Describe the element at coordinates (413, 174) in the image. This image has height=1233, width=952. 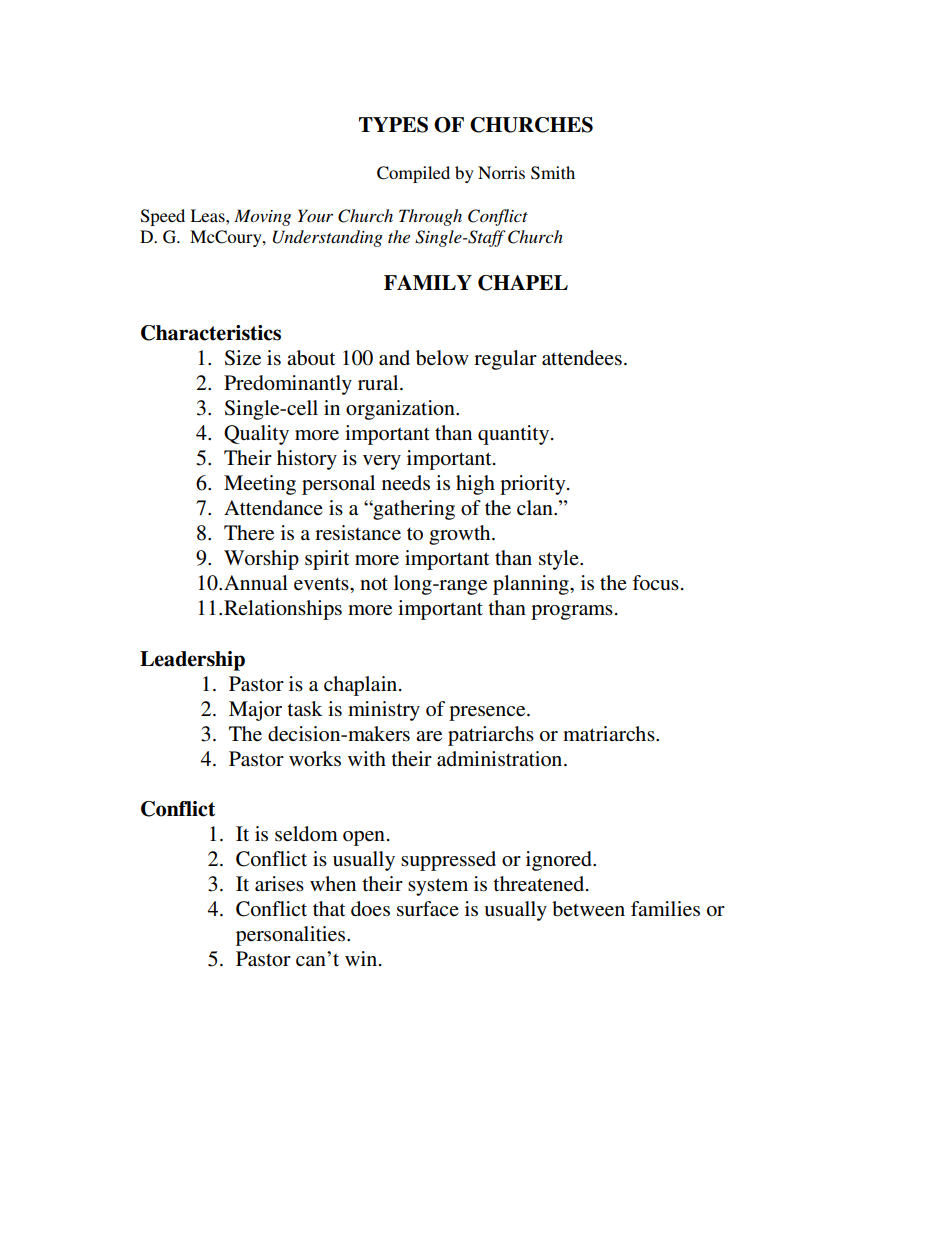
I see `Compiled` at that location.
